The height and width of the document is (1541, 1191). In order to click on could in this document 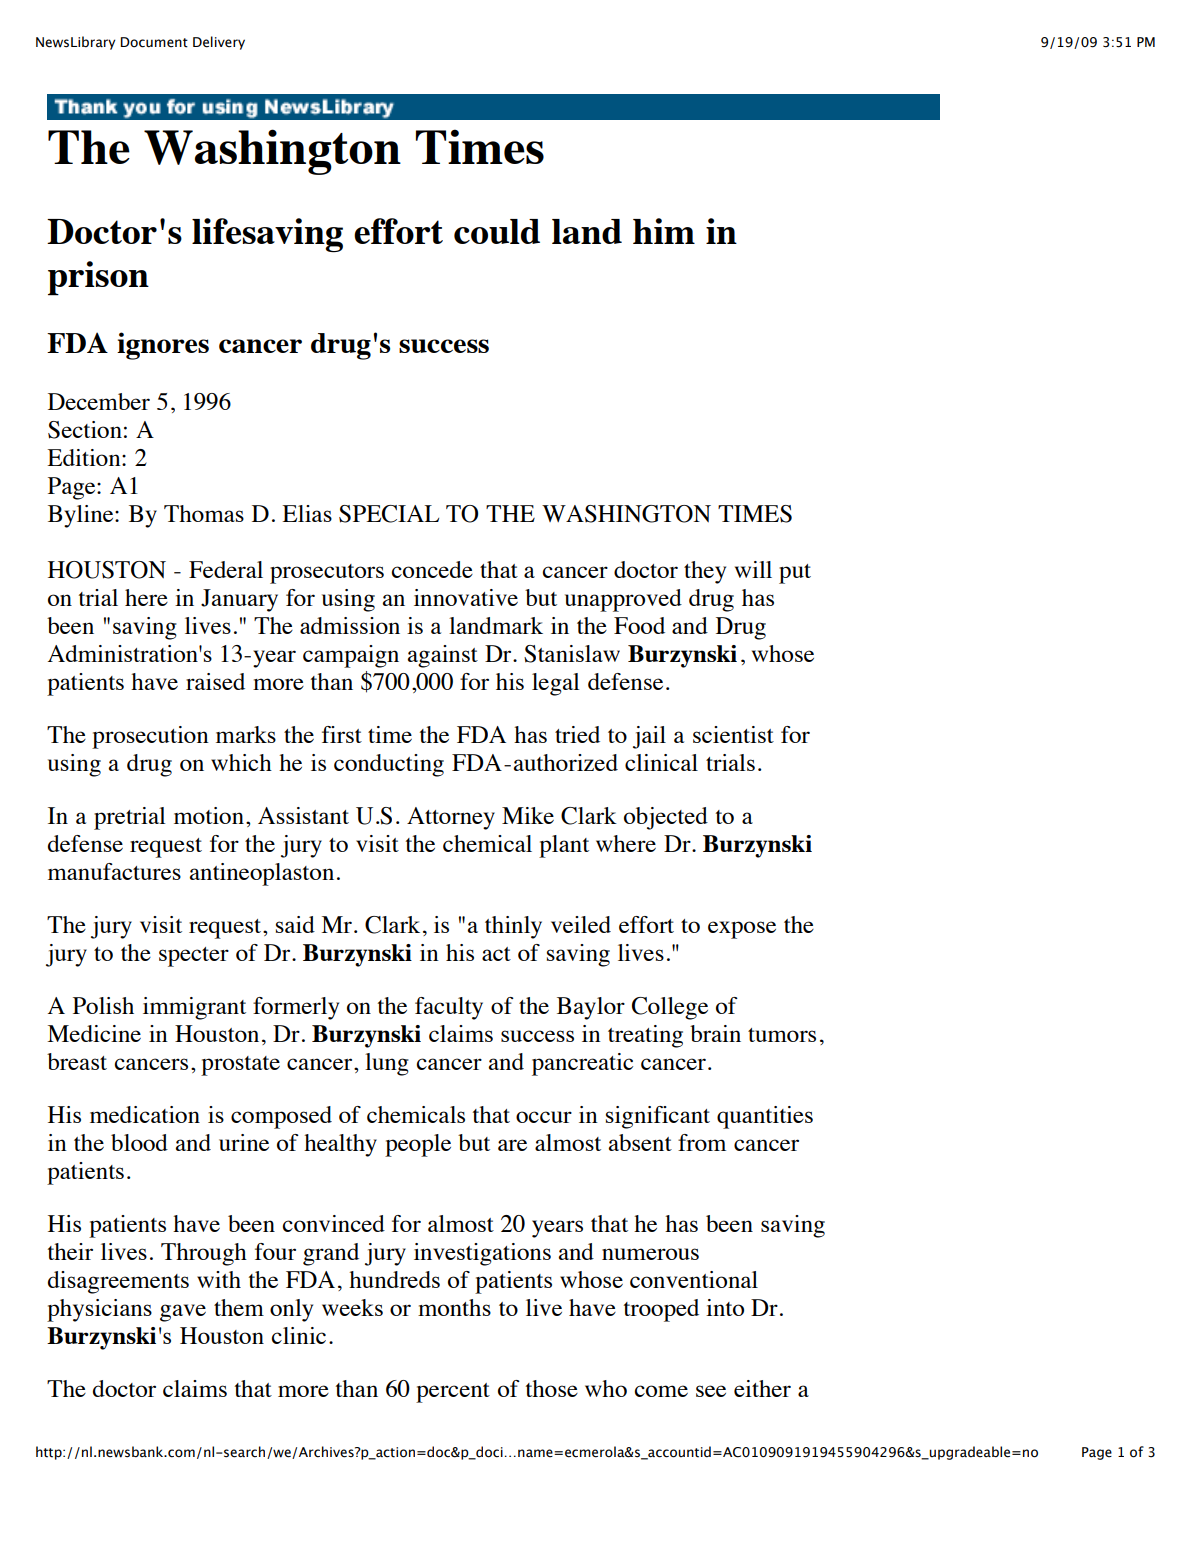, I will do `click(497, 231)`.
